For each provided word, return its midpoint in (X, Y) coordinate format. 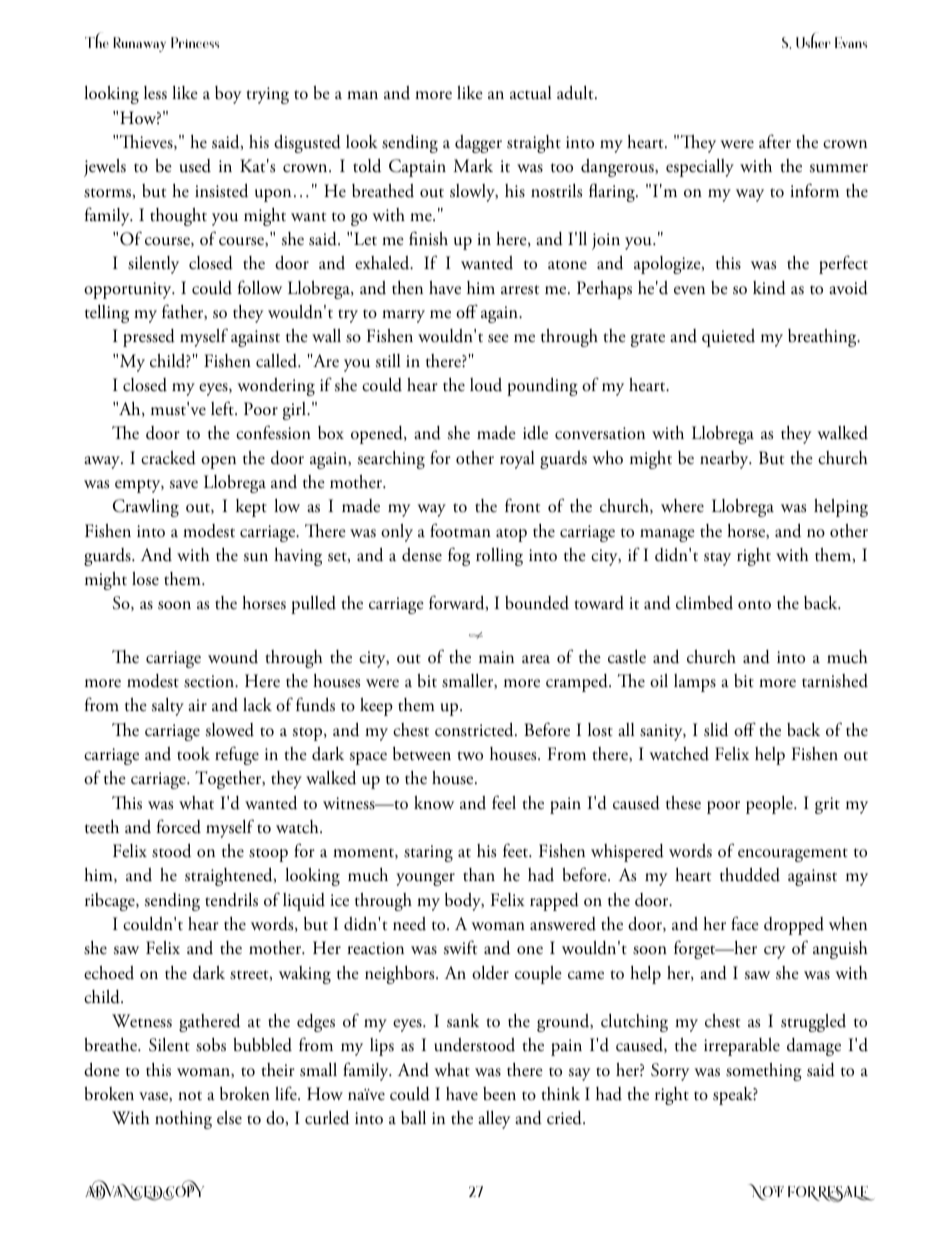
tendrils (231, 900)
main (496, 657)
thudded (750, 874)
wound (233, 657)
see (498, 338)
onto (754, 605)
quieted (728, 338)
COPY (183, 1190)
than (479, 874)
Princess (195, 42)
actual (530, 93)
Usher (813, 40)
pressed (149, 338)
